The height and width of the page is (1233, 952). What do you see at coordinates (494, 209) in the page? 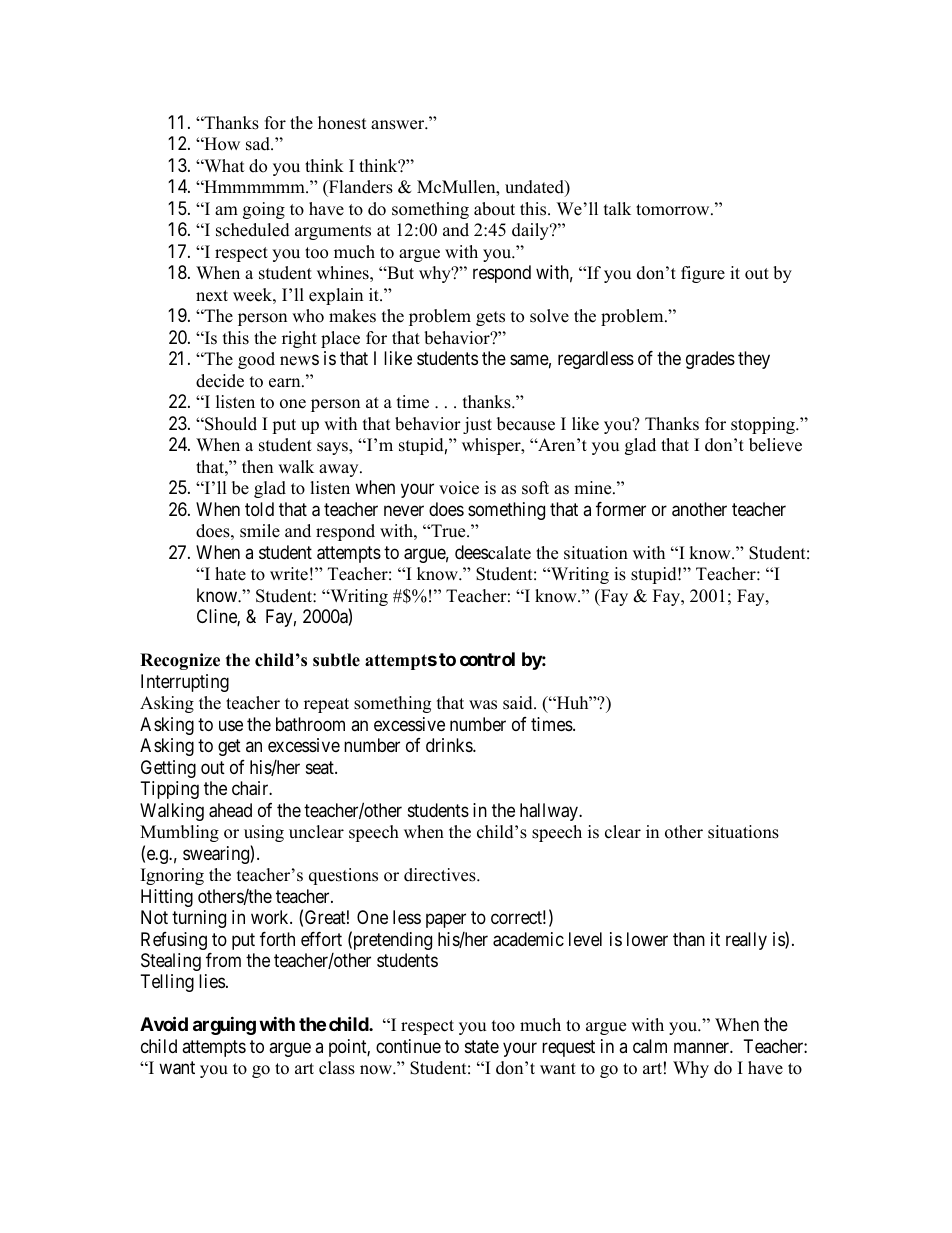
I see `about` at bounding box center [494, 209].
